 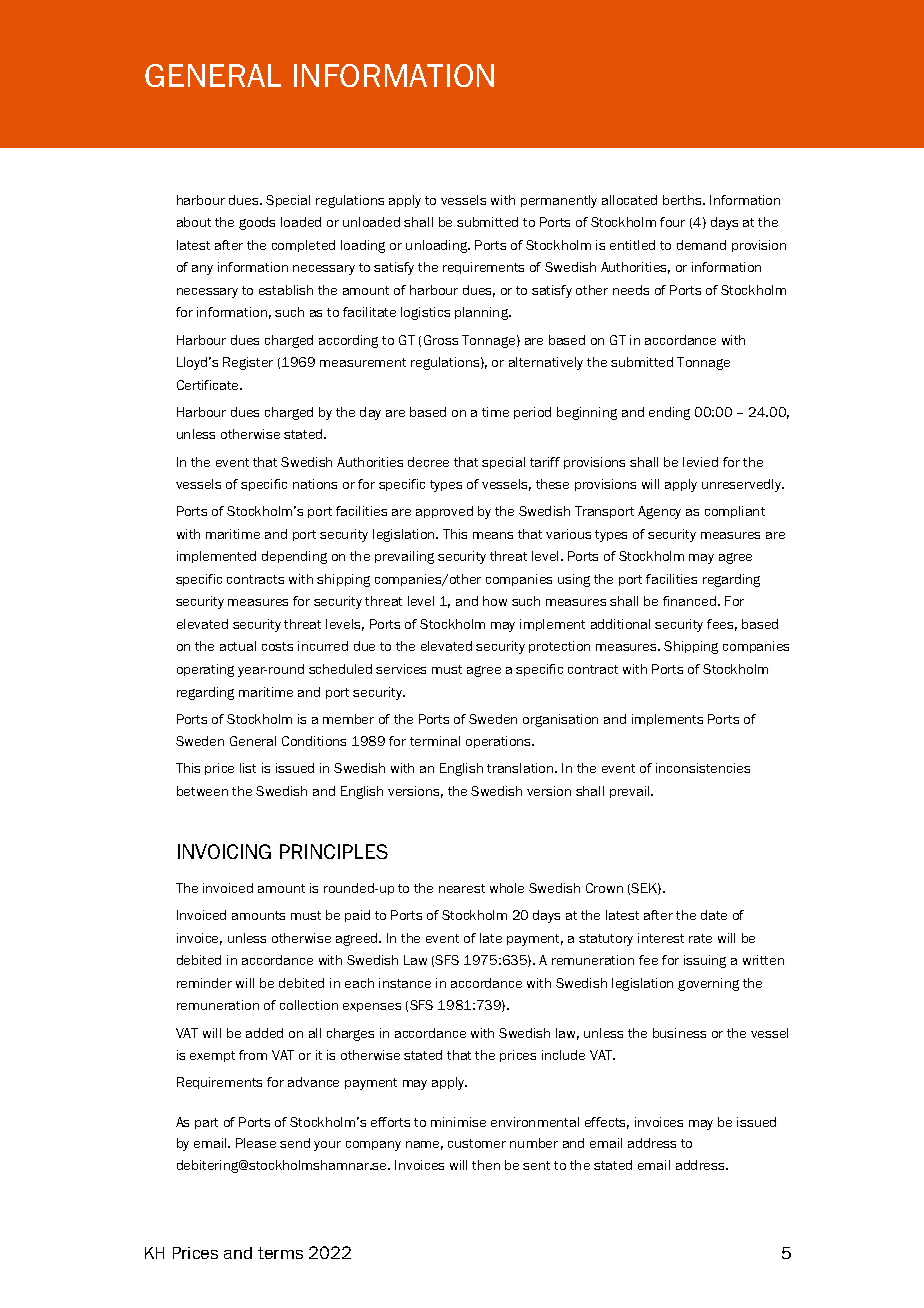 I want to click on means, so click(x=493, y=535).
